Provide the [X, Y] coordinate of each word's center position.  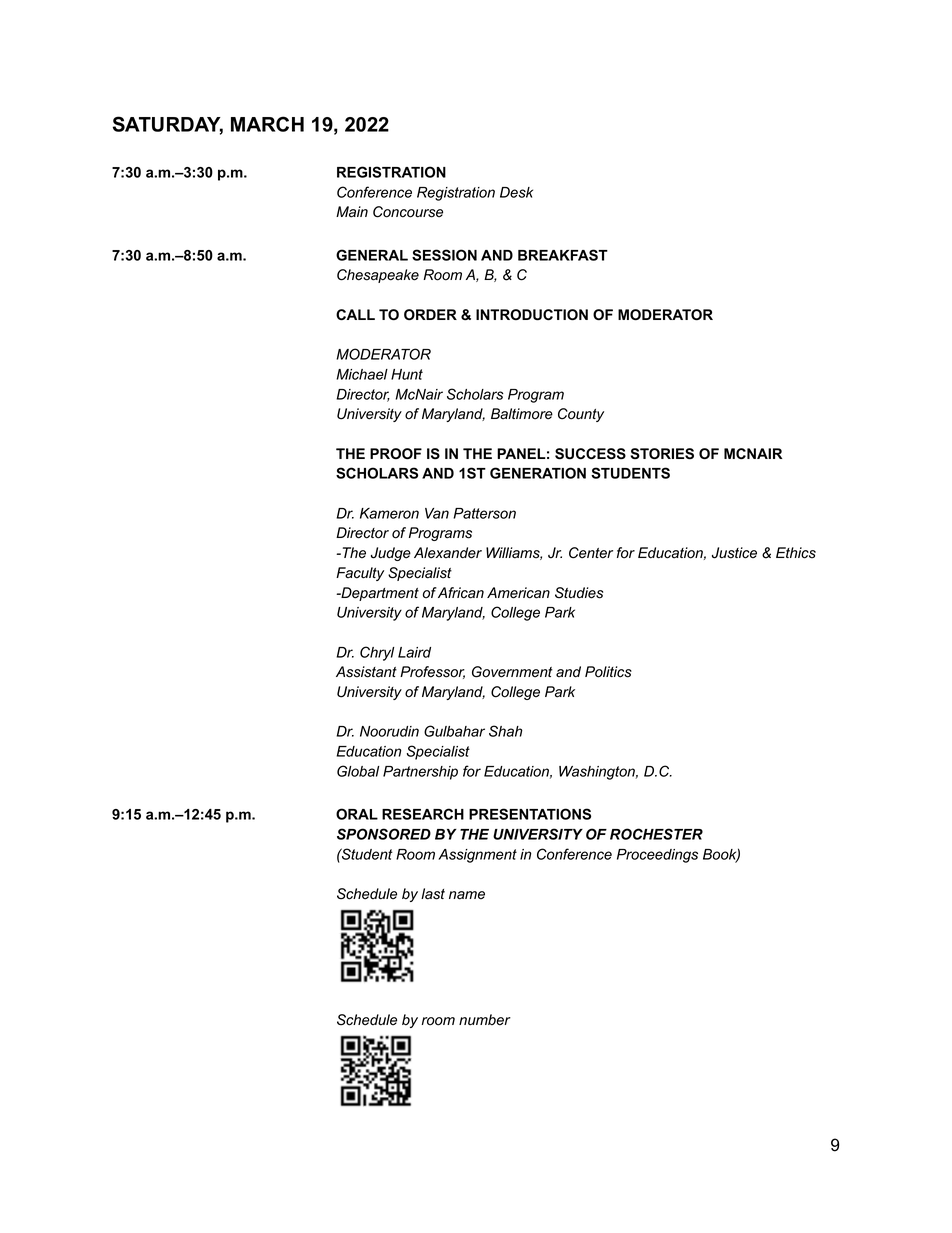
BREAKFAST [563, 255]
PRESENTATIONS [530, 814]
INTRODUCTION [532, 315]
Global [358, 771]
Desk [516, 192]
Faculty [360, 574]
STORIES [662, 454]
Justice [734, 553]
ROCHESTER [656, 834]
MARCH [267, 124]
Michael [362, 374]
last [433, 894]
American [518, 593]
